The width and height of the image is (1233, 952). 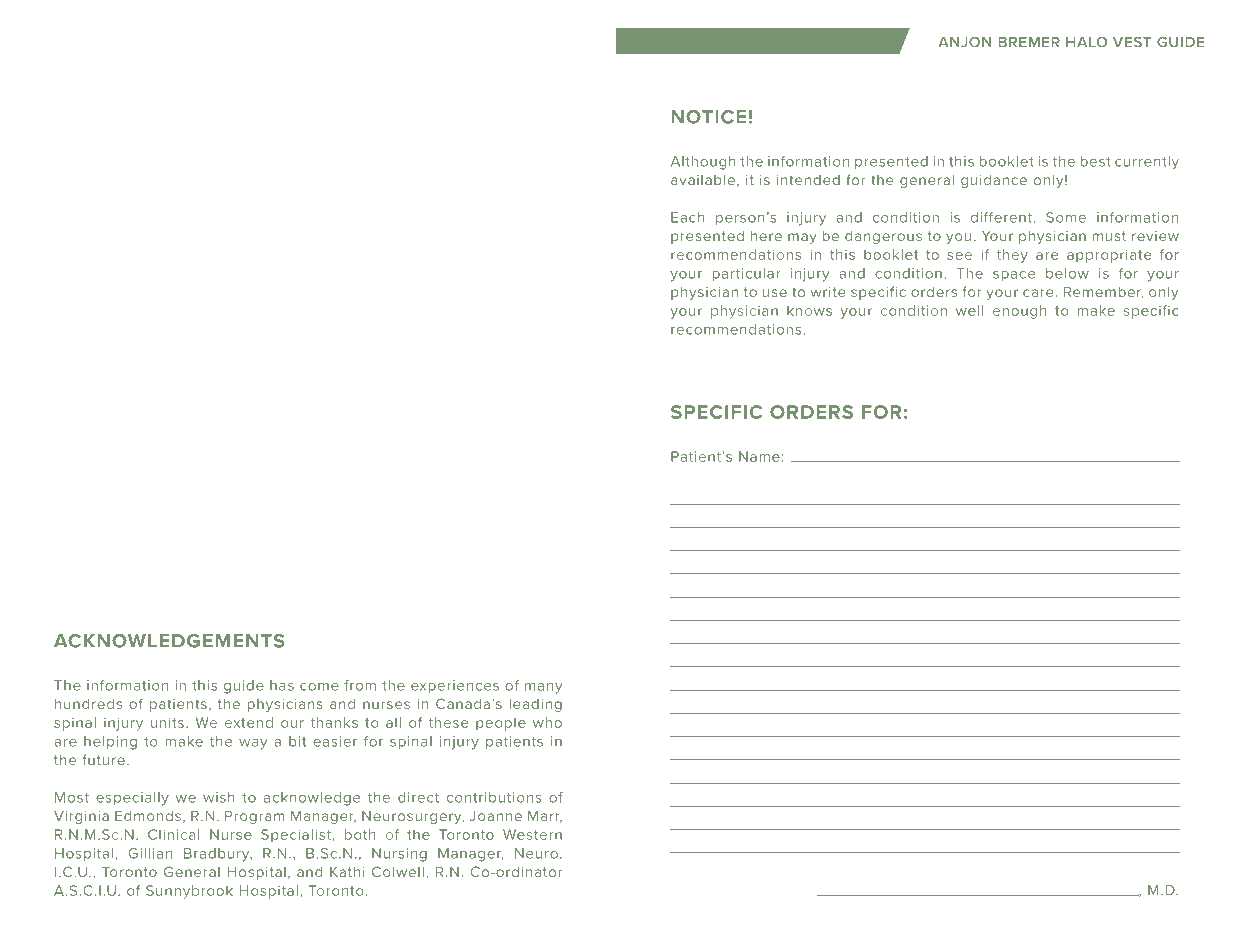 What do you see at coordinates (703, 163) in the image?
I see `Although` at bounding box center [703, 163].
